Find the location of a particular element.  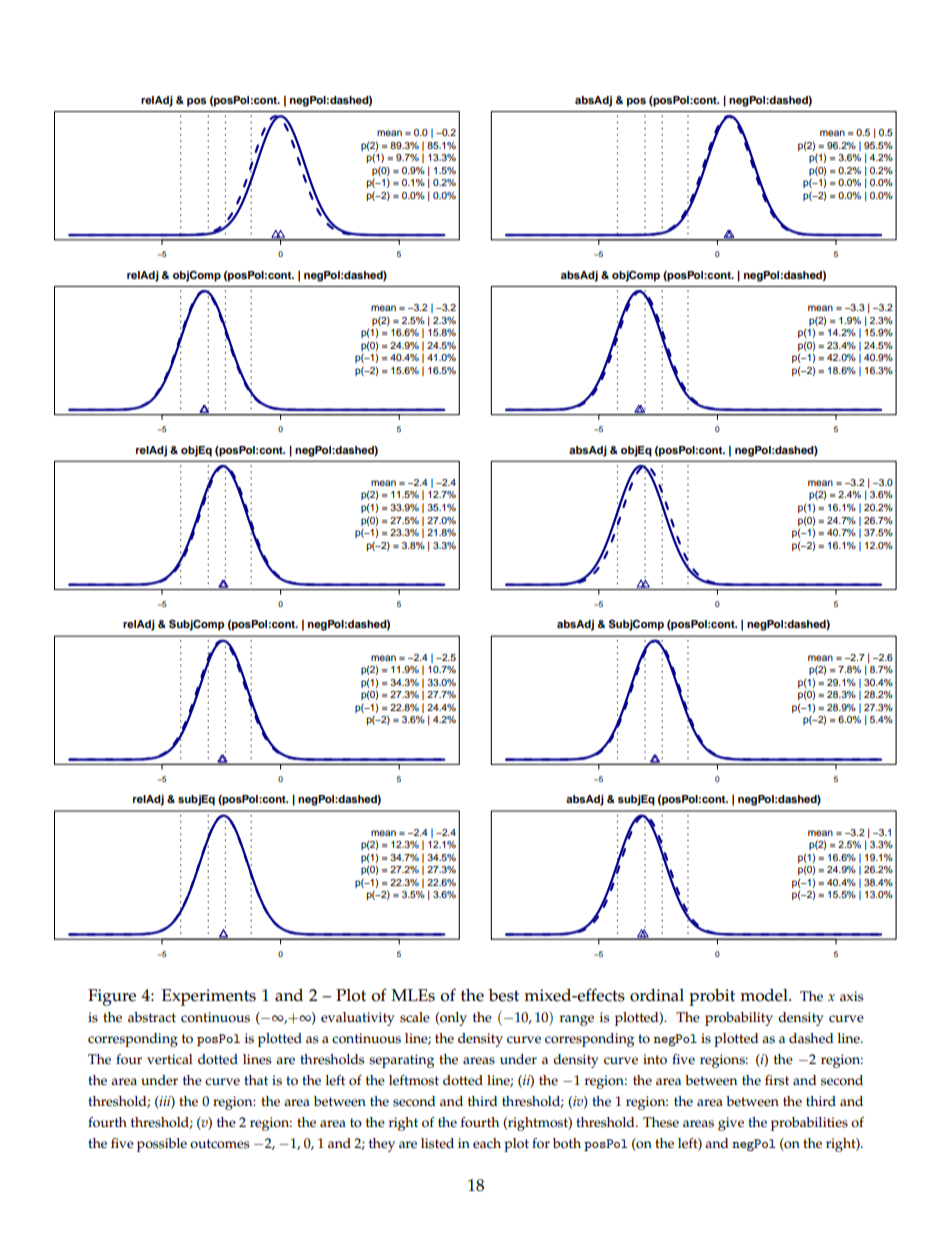

best is located at coordinates (504, 995).
